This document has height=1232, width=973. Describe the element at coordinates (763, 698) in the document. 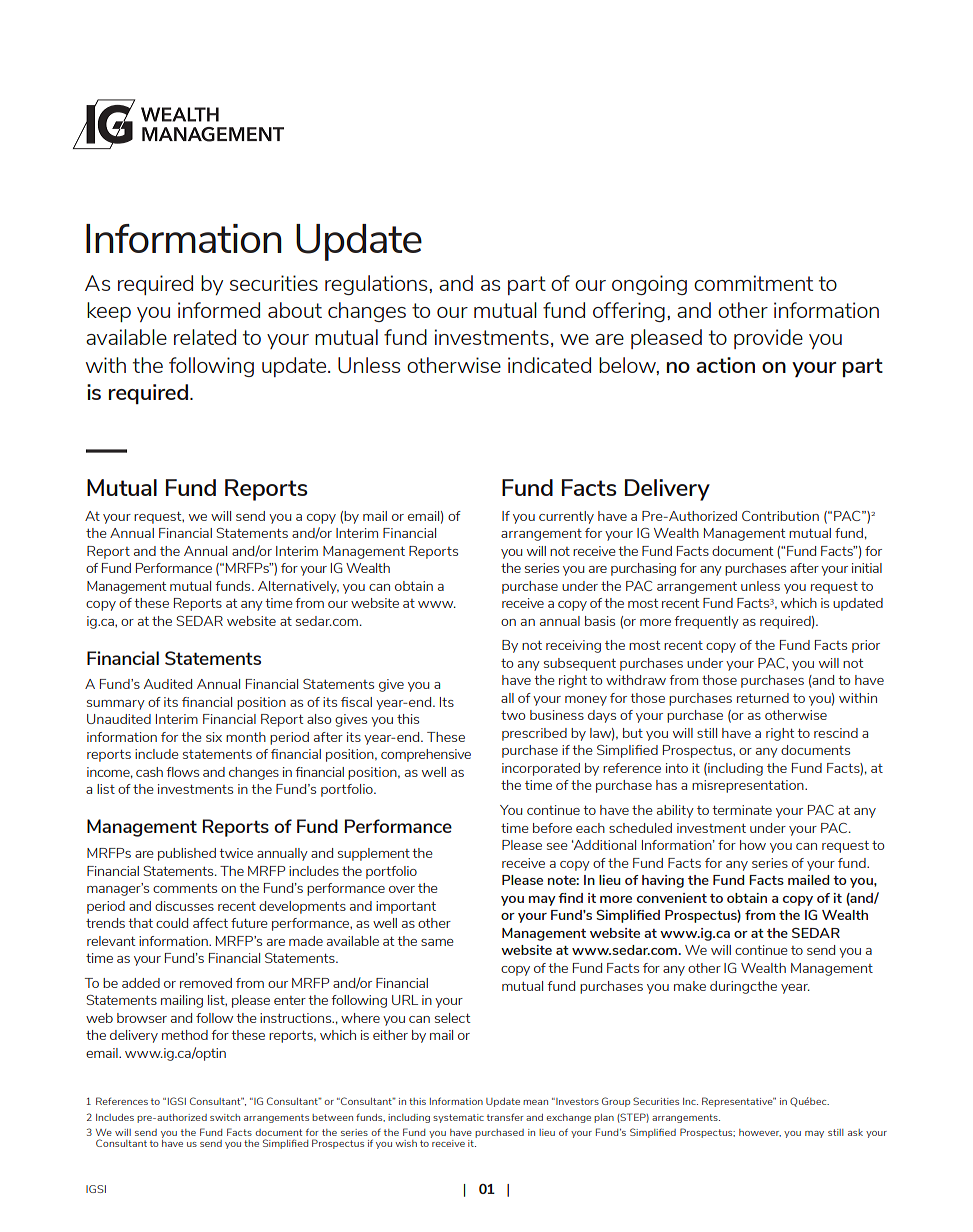

I see `returned` at that location.
